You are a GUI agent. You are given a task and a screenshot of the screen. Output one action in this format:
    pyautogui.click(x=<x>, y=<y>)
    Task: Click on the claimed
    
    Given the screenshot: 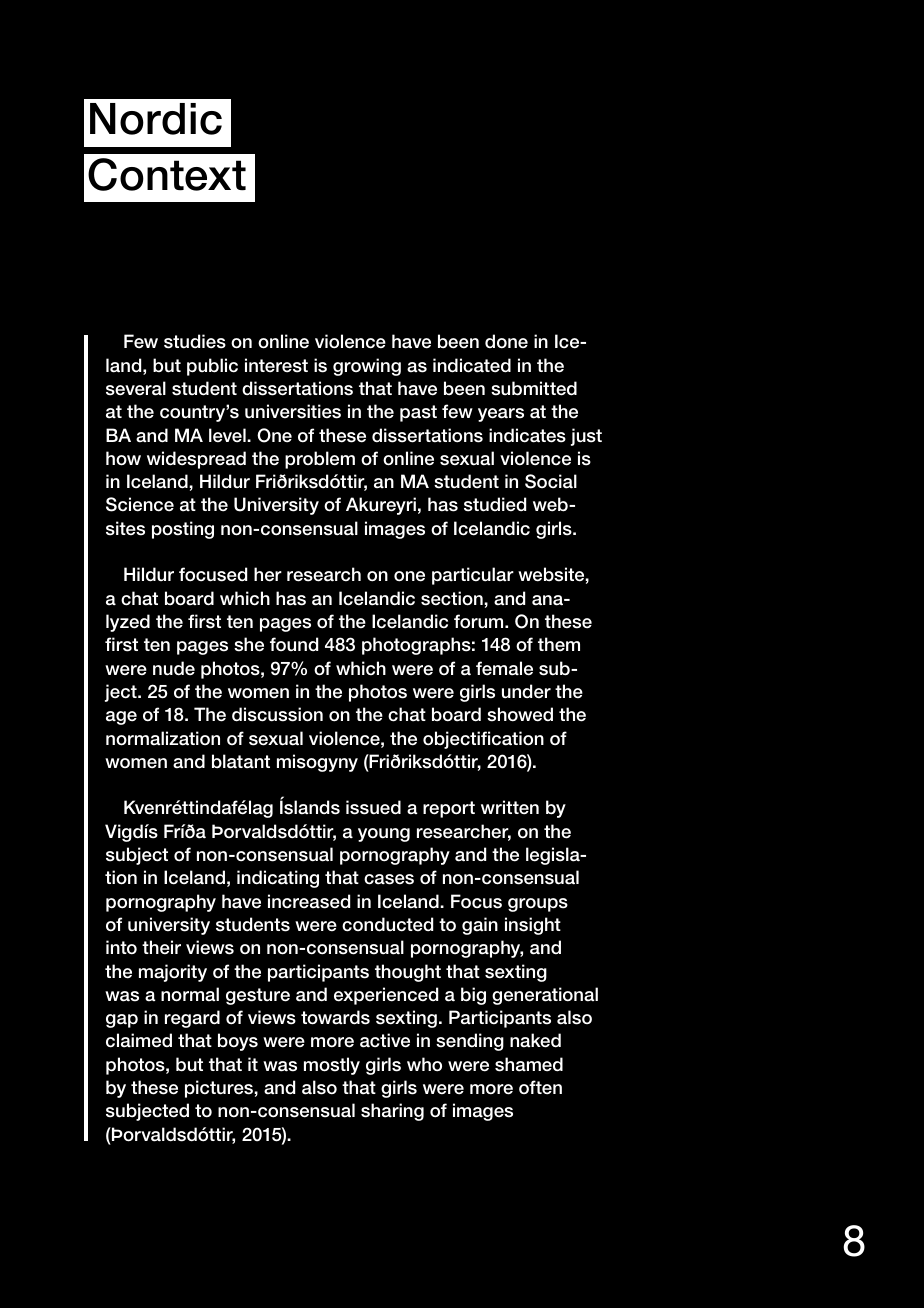 What is the action you would take?
    pyautogui.click(x=139, y=1040)
